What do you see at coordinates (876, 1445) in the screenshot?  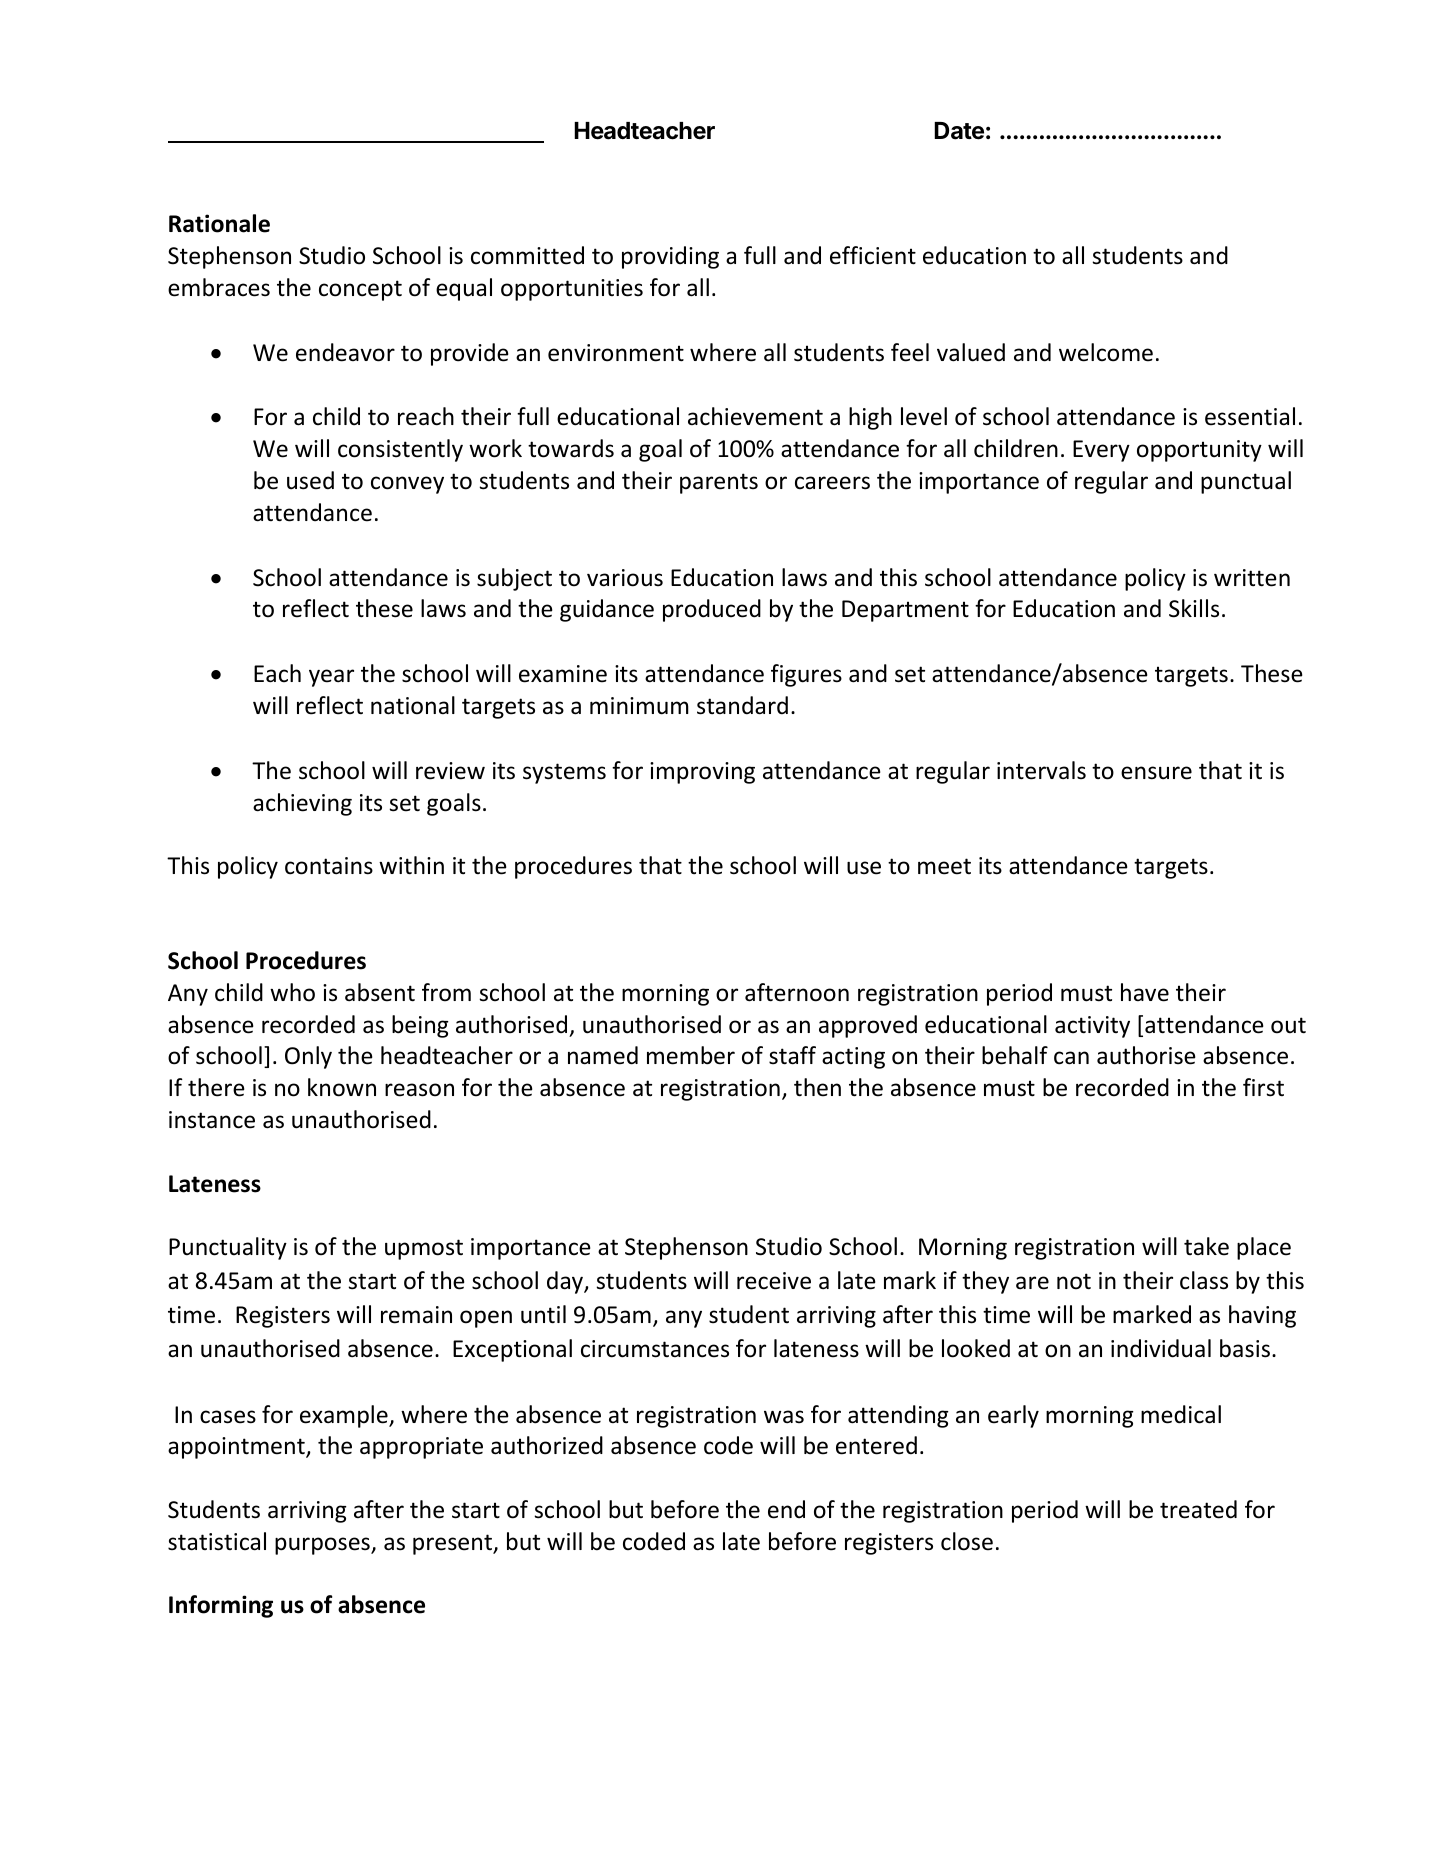 I see `entered` at bounding box center [876, 1445].
